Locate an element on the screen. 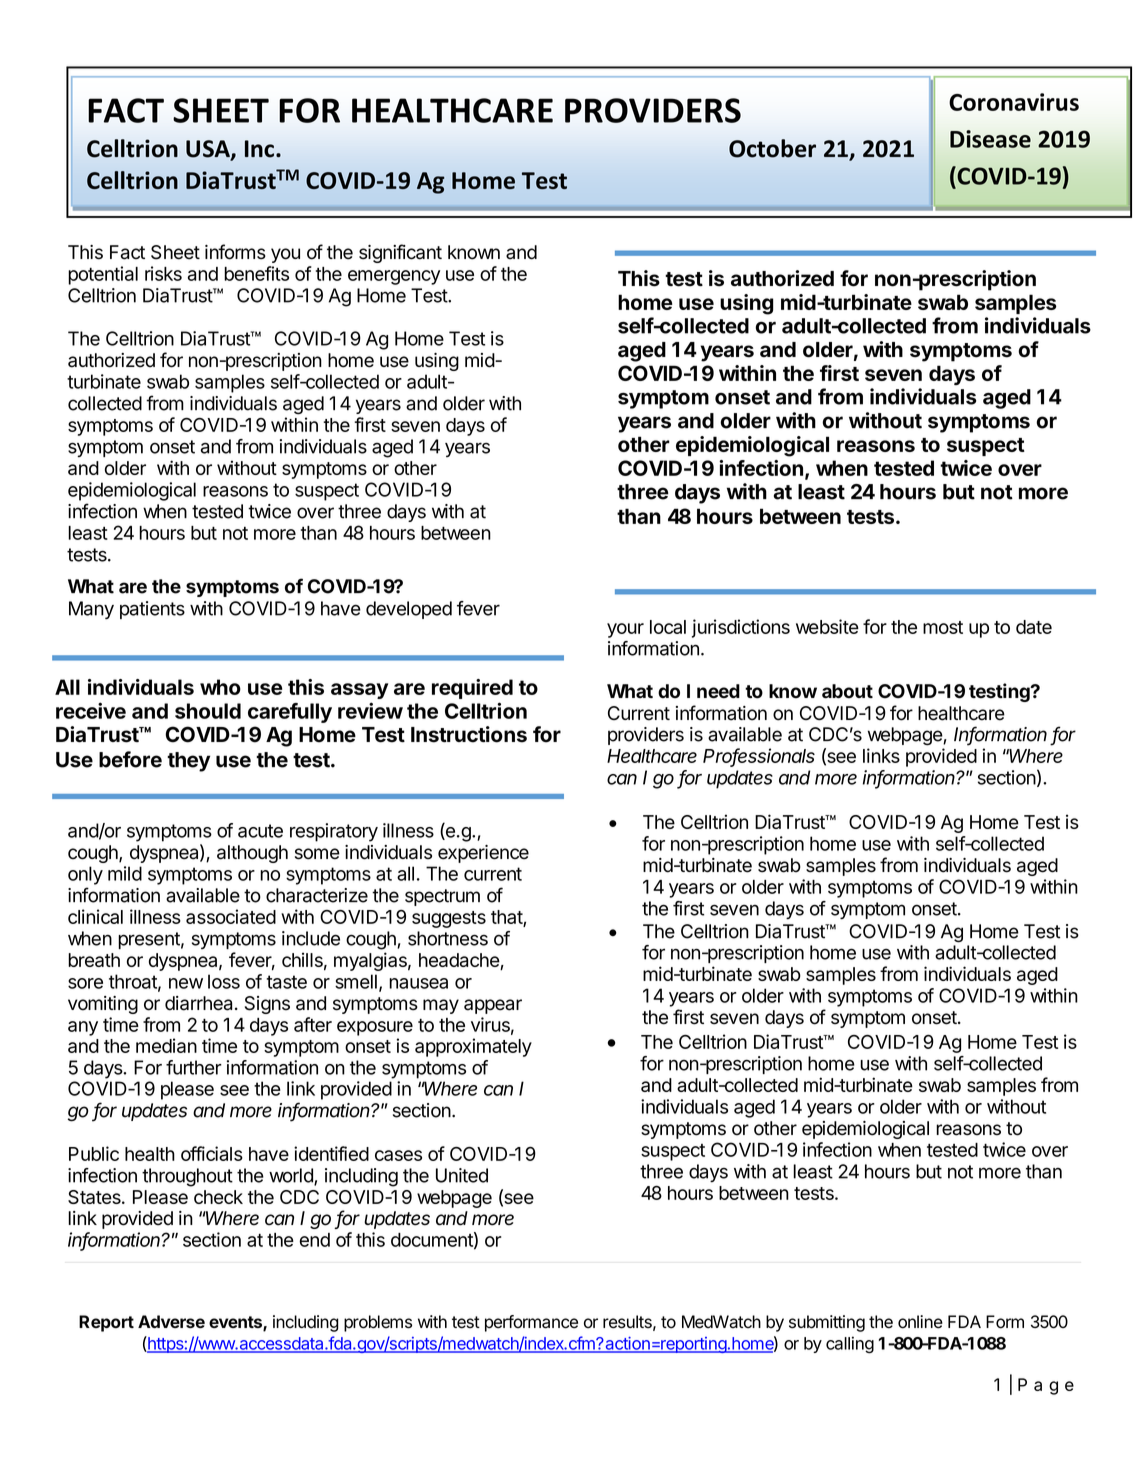 This screenshot has height=1484, width=1146. they is located at coordinates (188, 762).
